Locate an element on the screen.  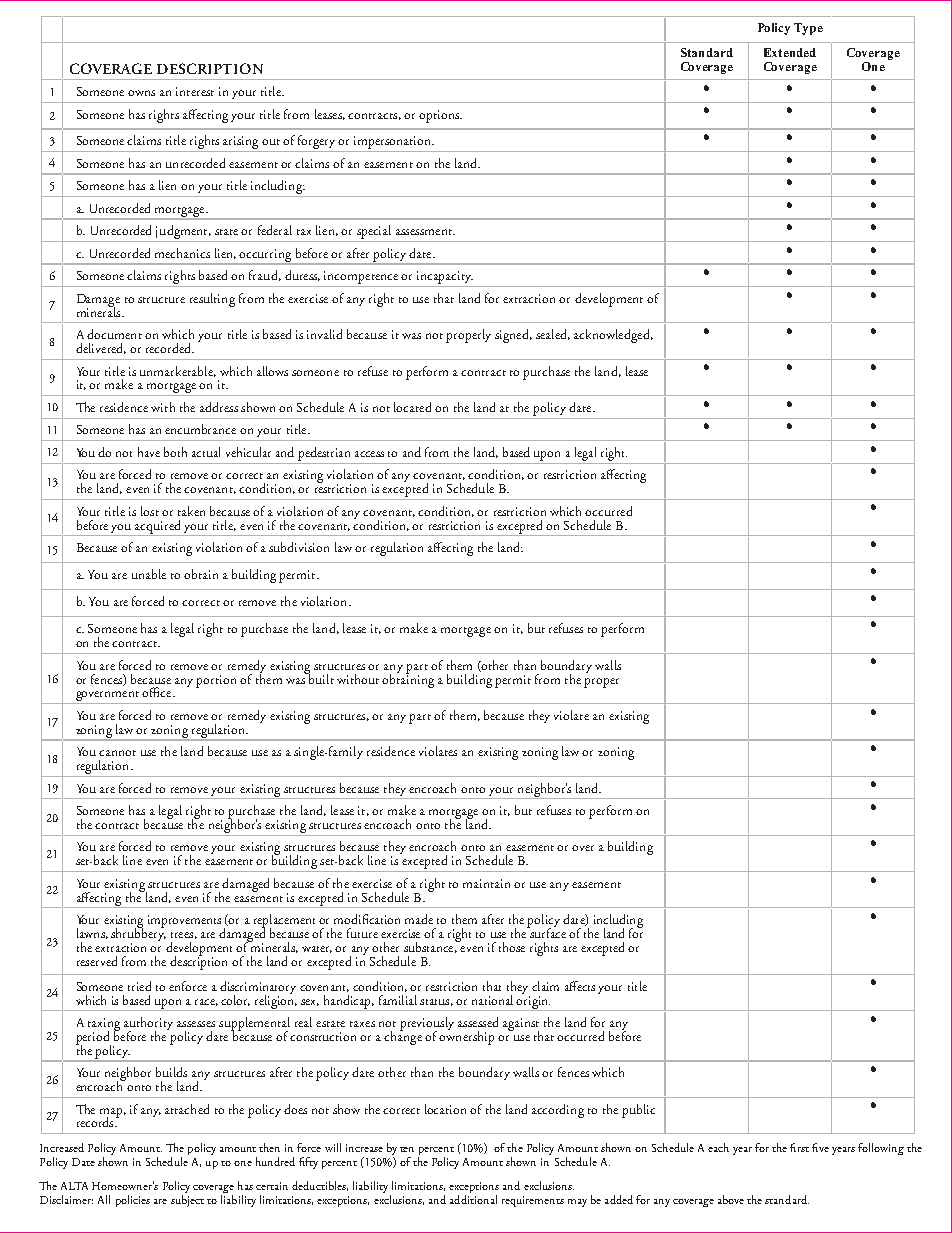
Extended is located at coordinates (790, 52).
